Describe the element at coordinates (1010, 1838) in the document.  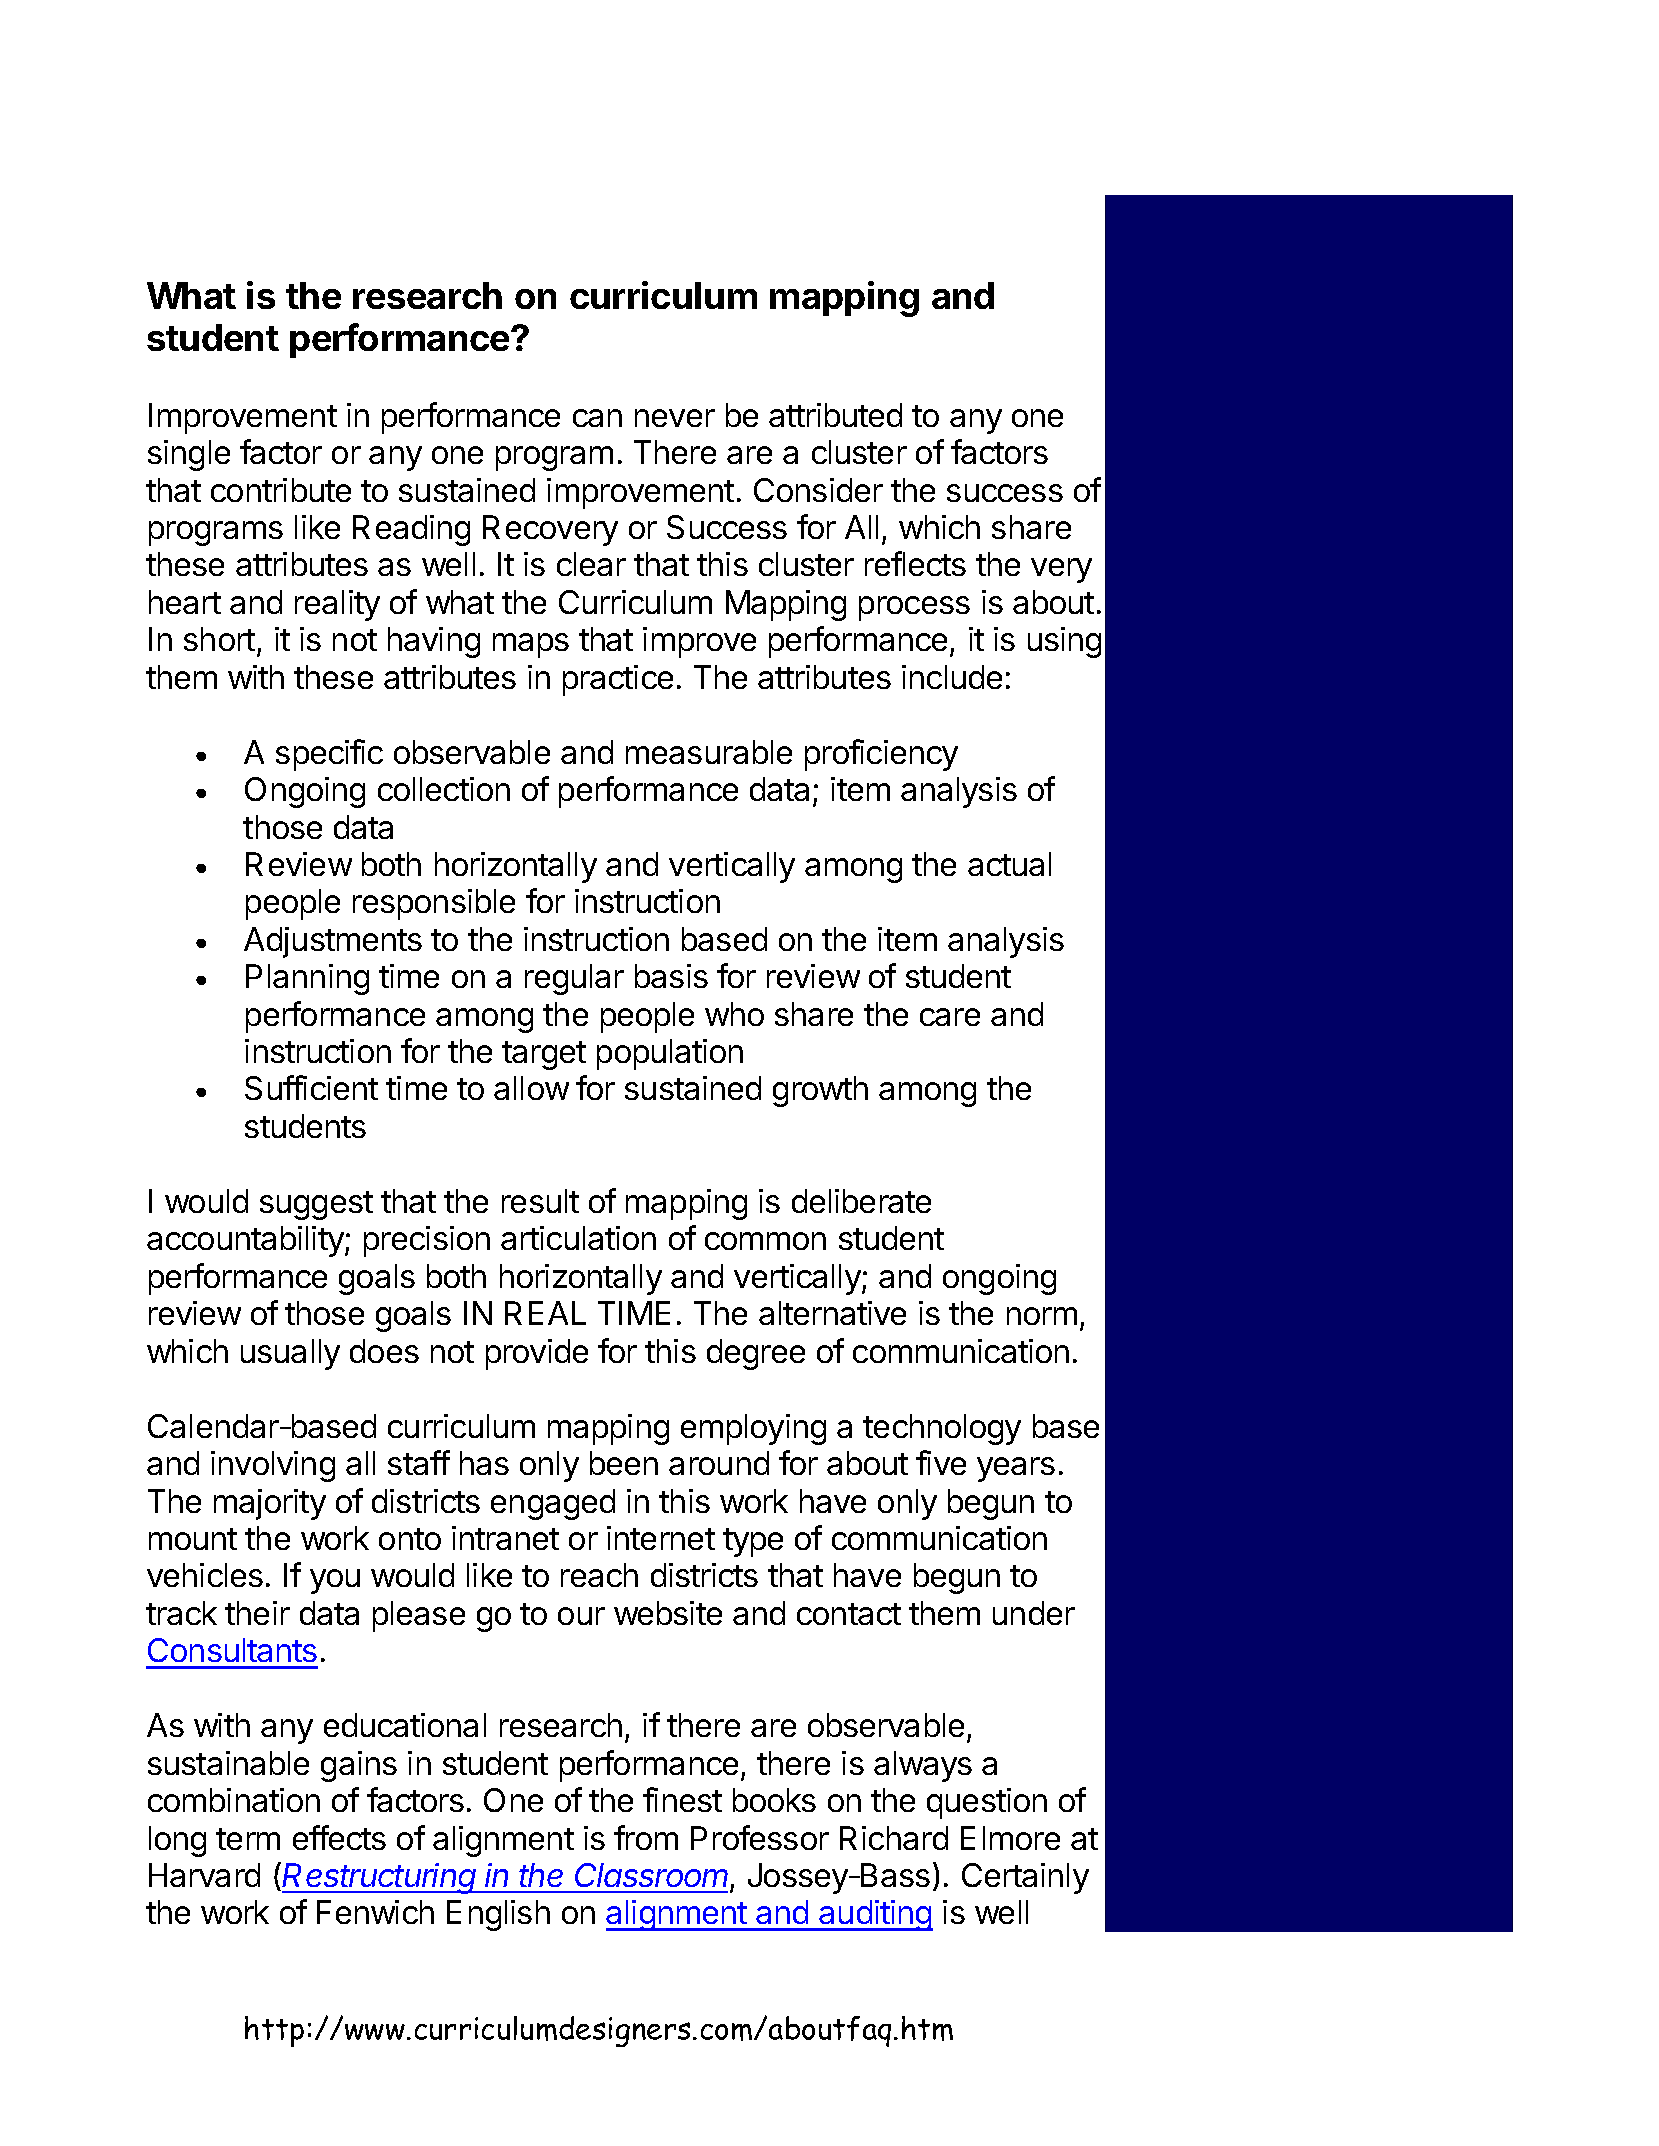
I see `Elmore` at that location.
